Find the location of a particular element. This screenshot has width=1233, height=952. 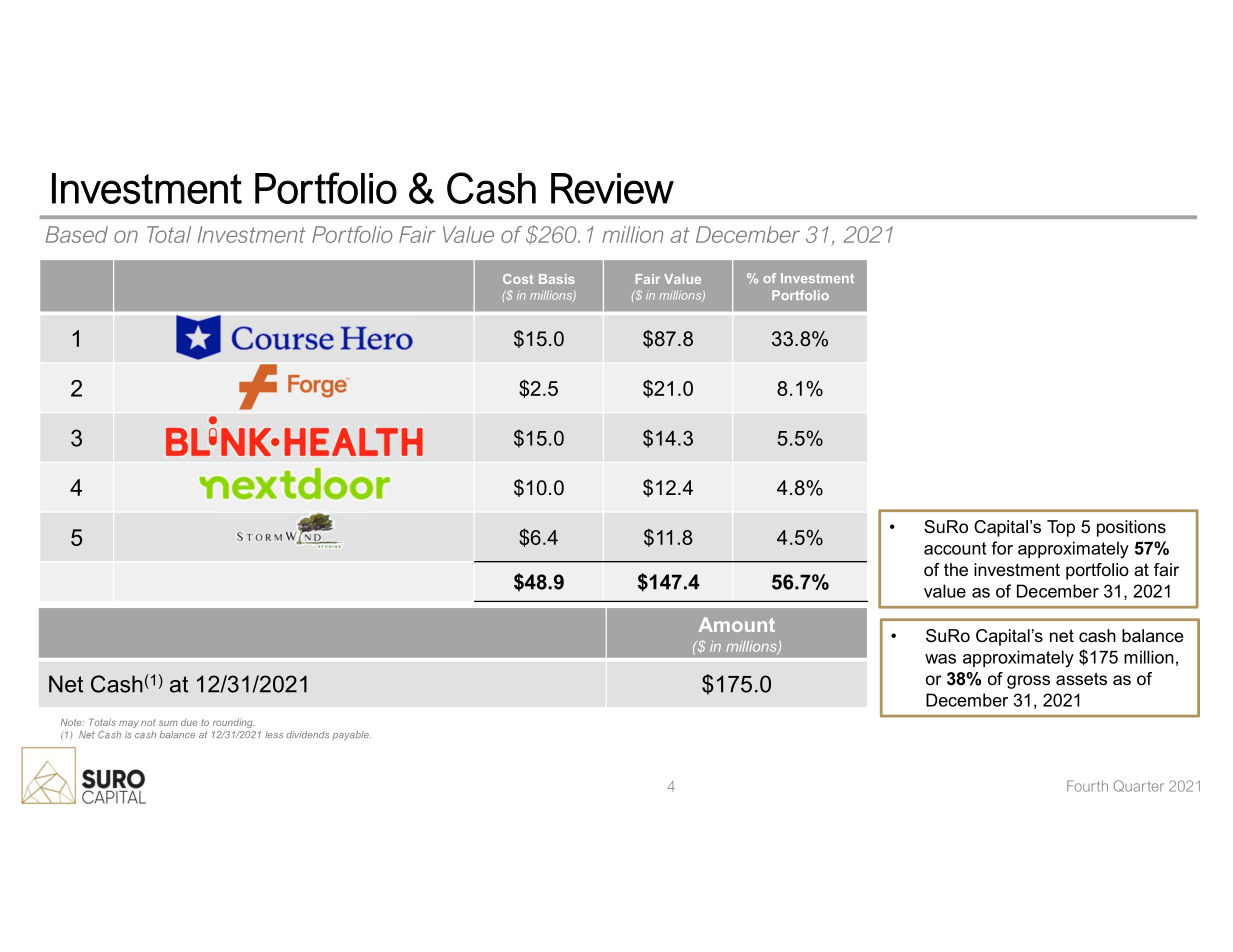

Based is located at coordinates (77, 234).
